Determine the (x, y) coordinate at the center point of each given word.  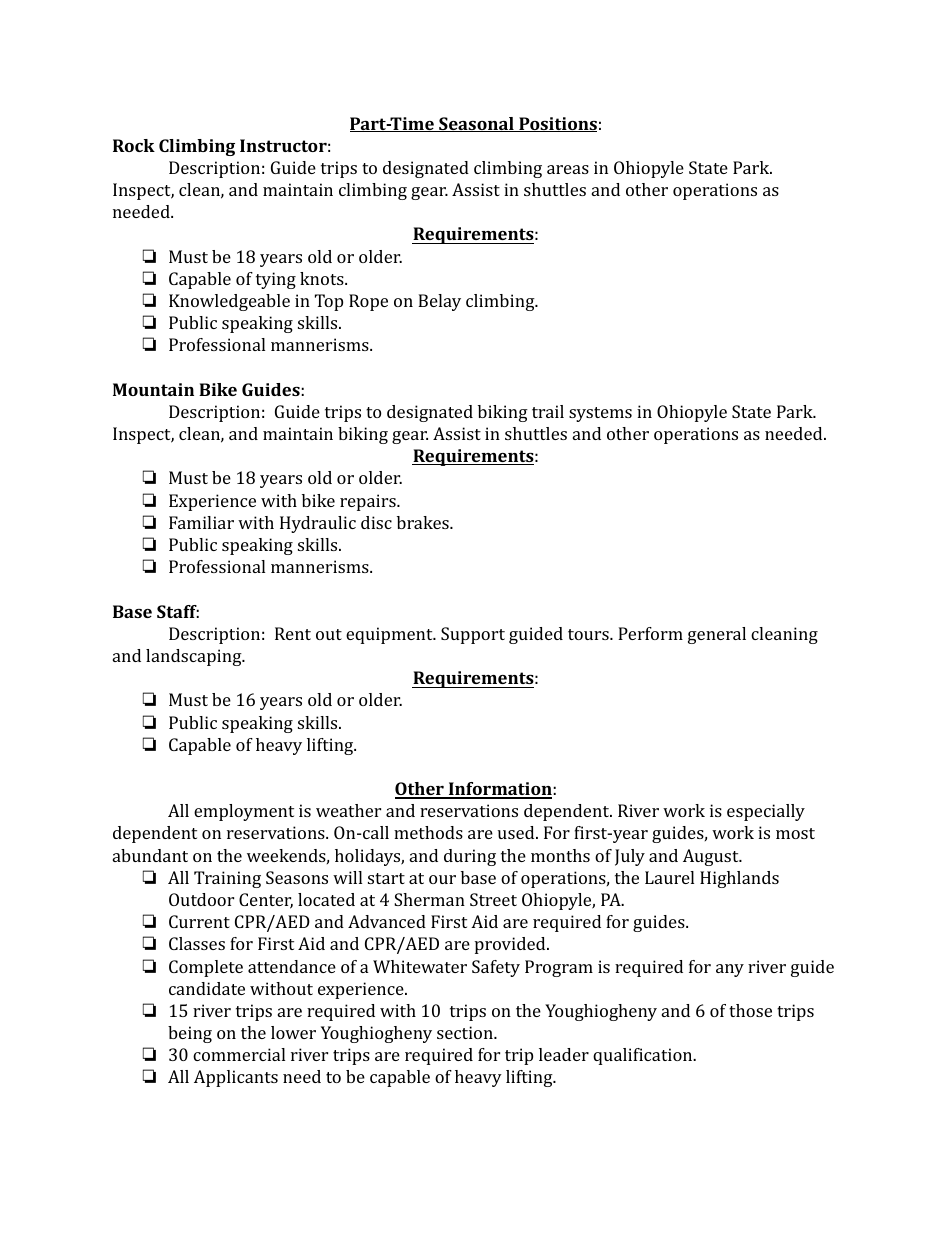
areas (568, 169)
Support (473, 635)
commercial (239, 1054)
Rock (134, 145)
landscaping (195, 657)
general (717, 635)
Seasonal (476, 124)
